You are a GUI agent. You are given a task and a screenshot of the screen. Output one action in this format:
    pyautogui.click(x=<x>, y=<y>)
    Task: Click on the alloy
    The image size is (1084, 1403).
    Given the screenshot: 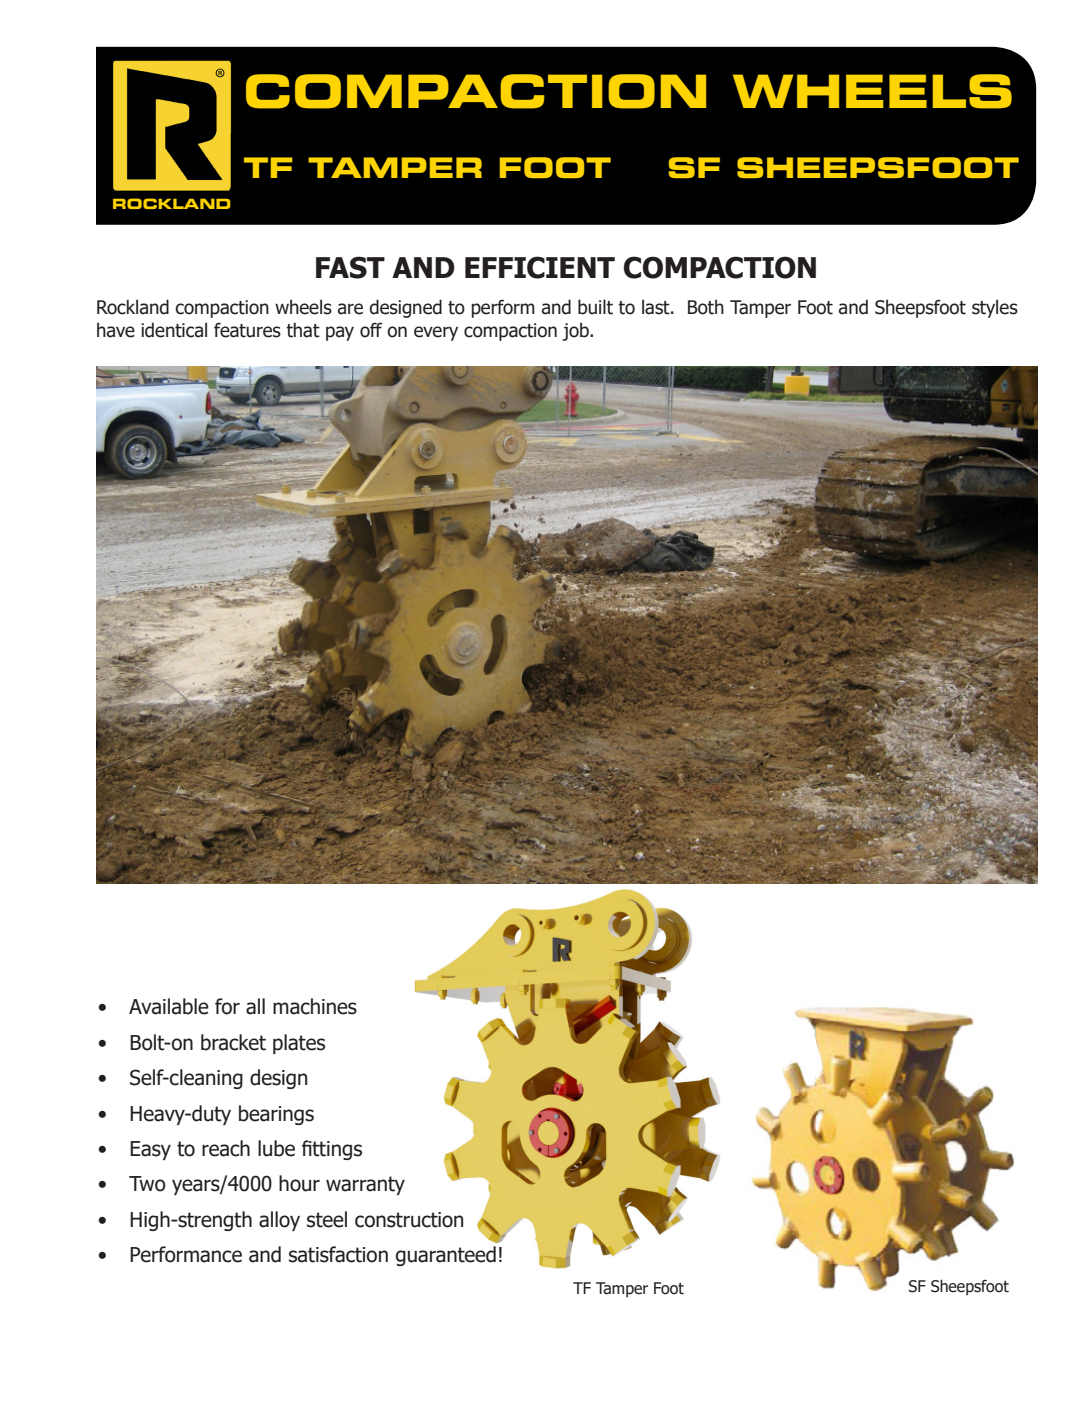 What is the action you would take?
    pyautogui.click(x=279, y=1221)
